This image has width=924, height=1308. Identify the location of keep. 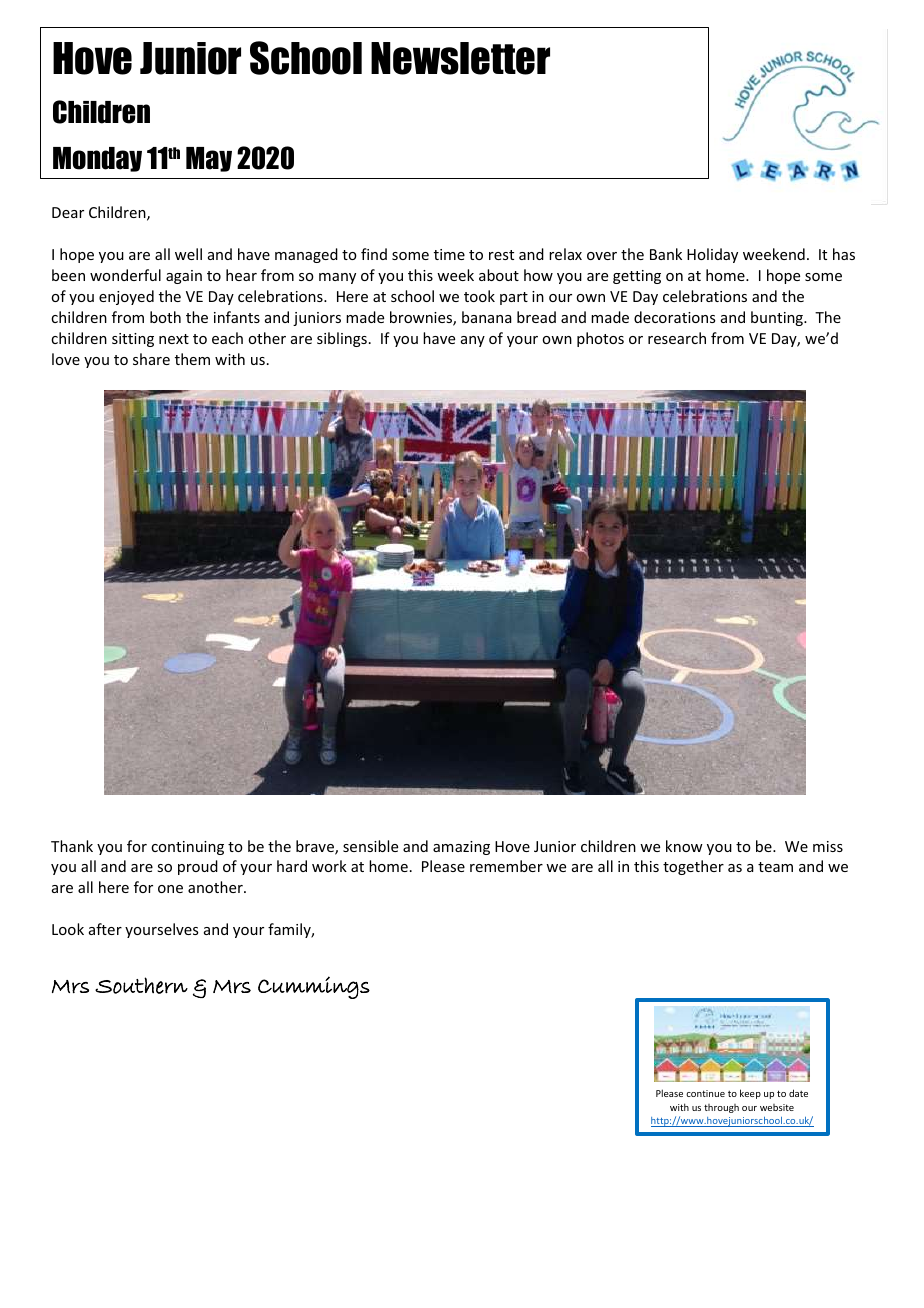
(750, 1094).
